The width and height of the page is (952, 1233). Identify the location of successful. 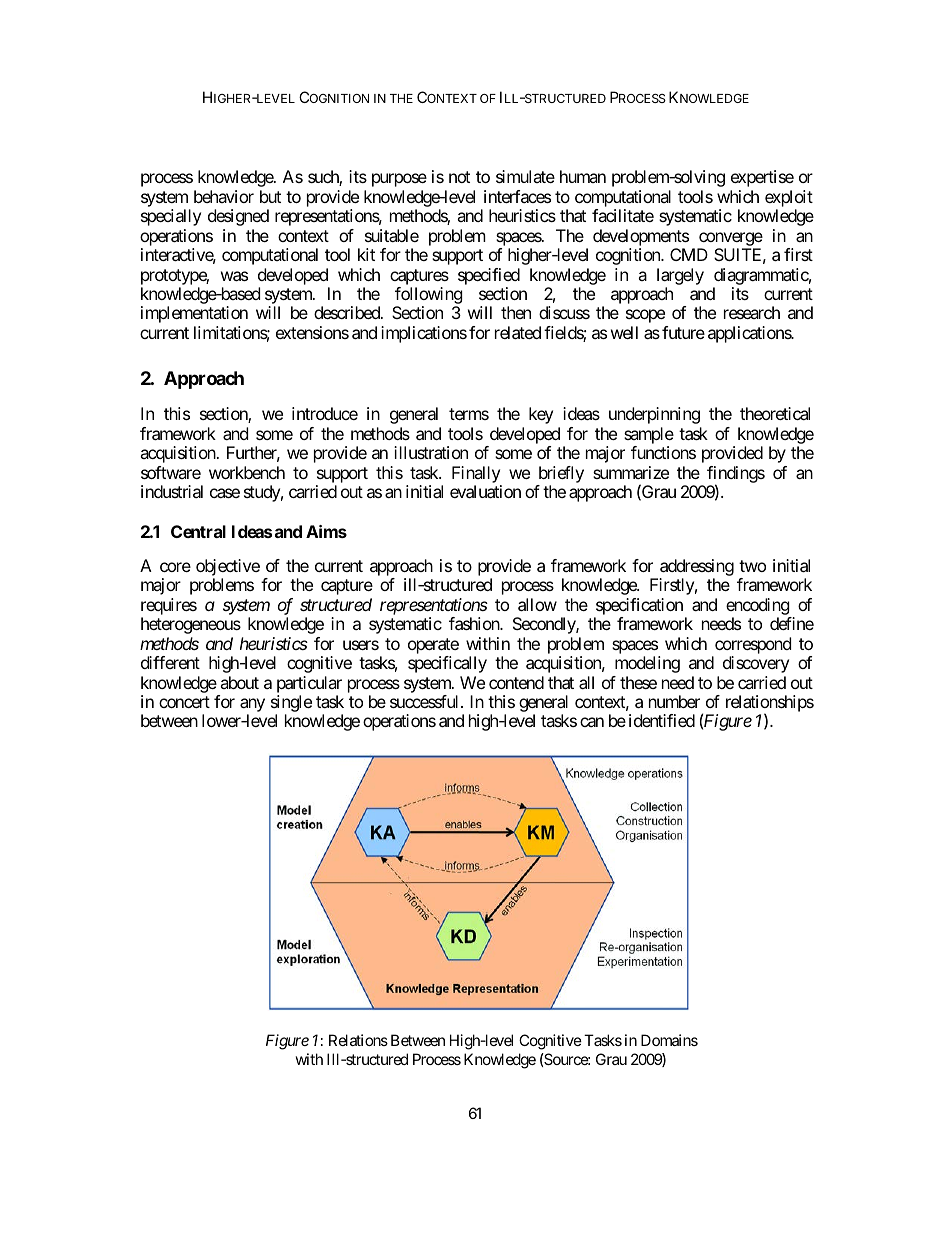
(426, 701).
